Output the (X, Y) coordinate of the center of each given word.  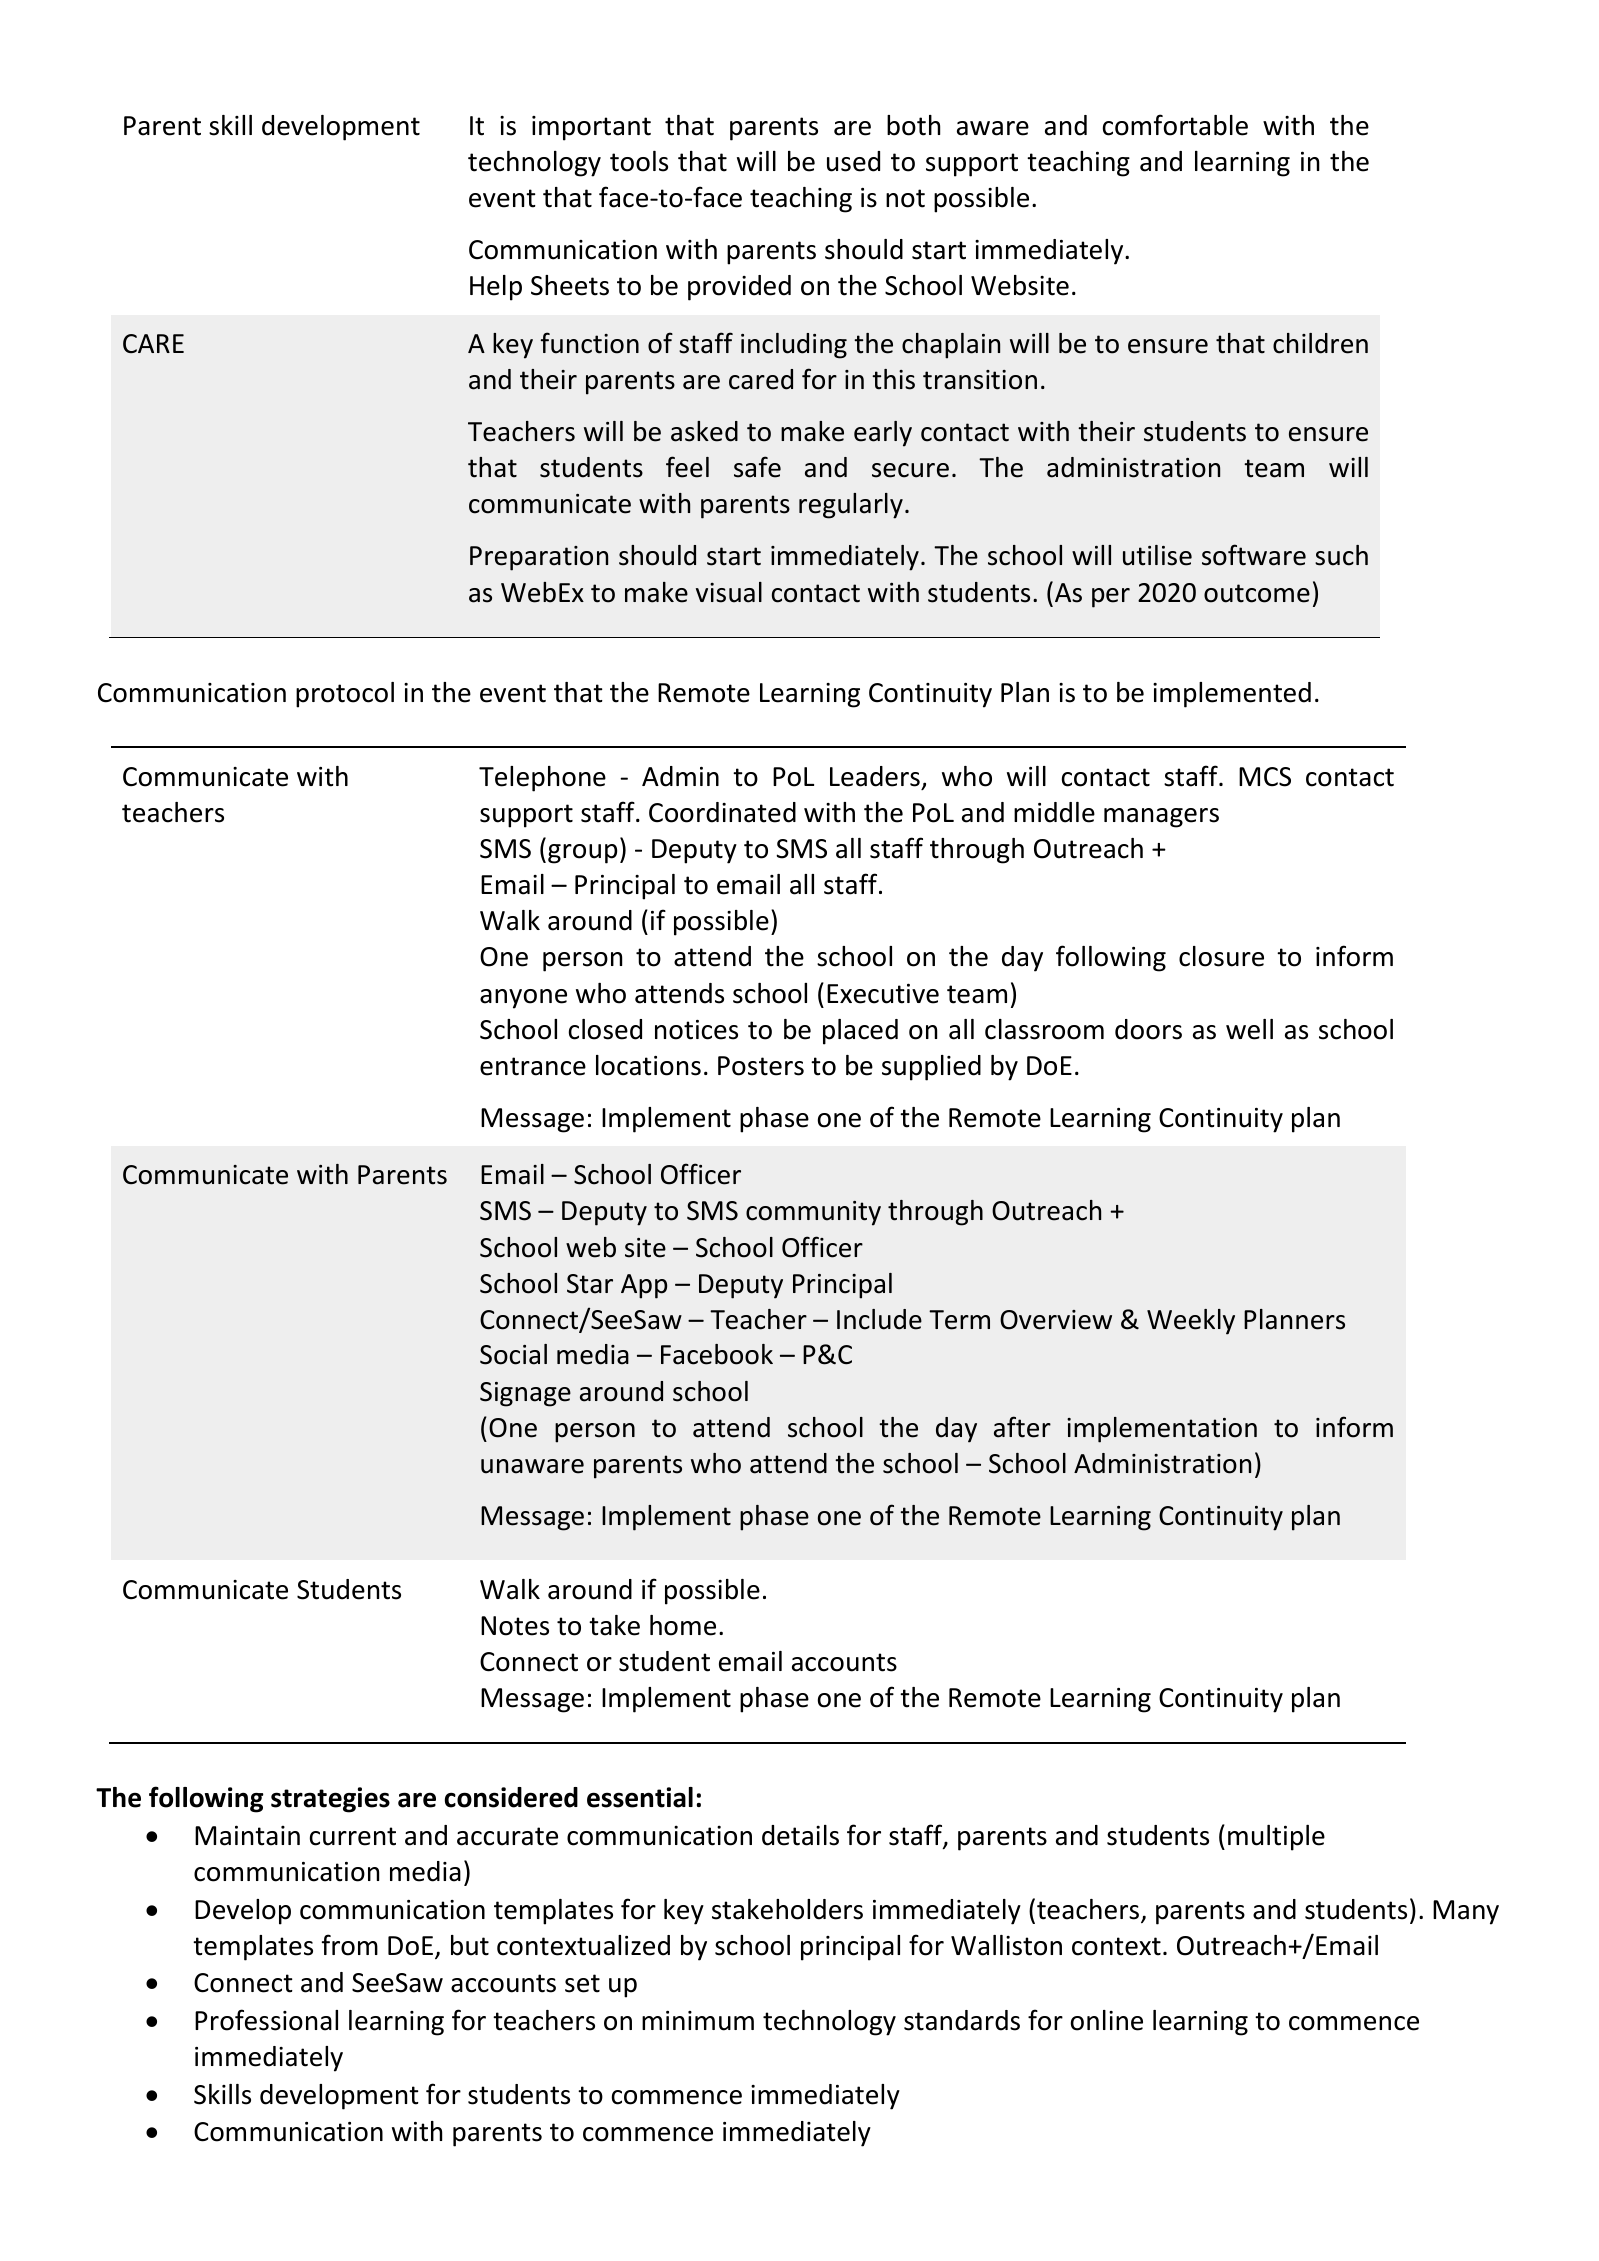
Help (496, 288)
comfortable (1175, 125)
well (1249, 1029)
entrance (533, 1066)
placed (860, 1032)
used (853, 161)
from (350, 1945)
